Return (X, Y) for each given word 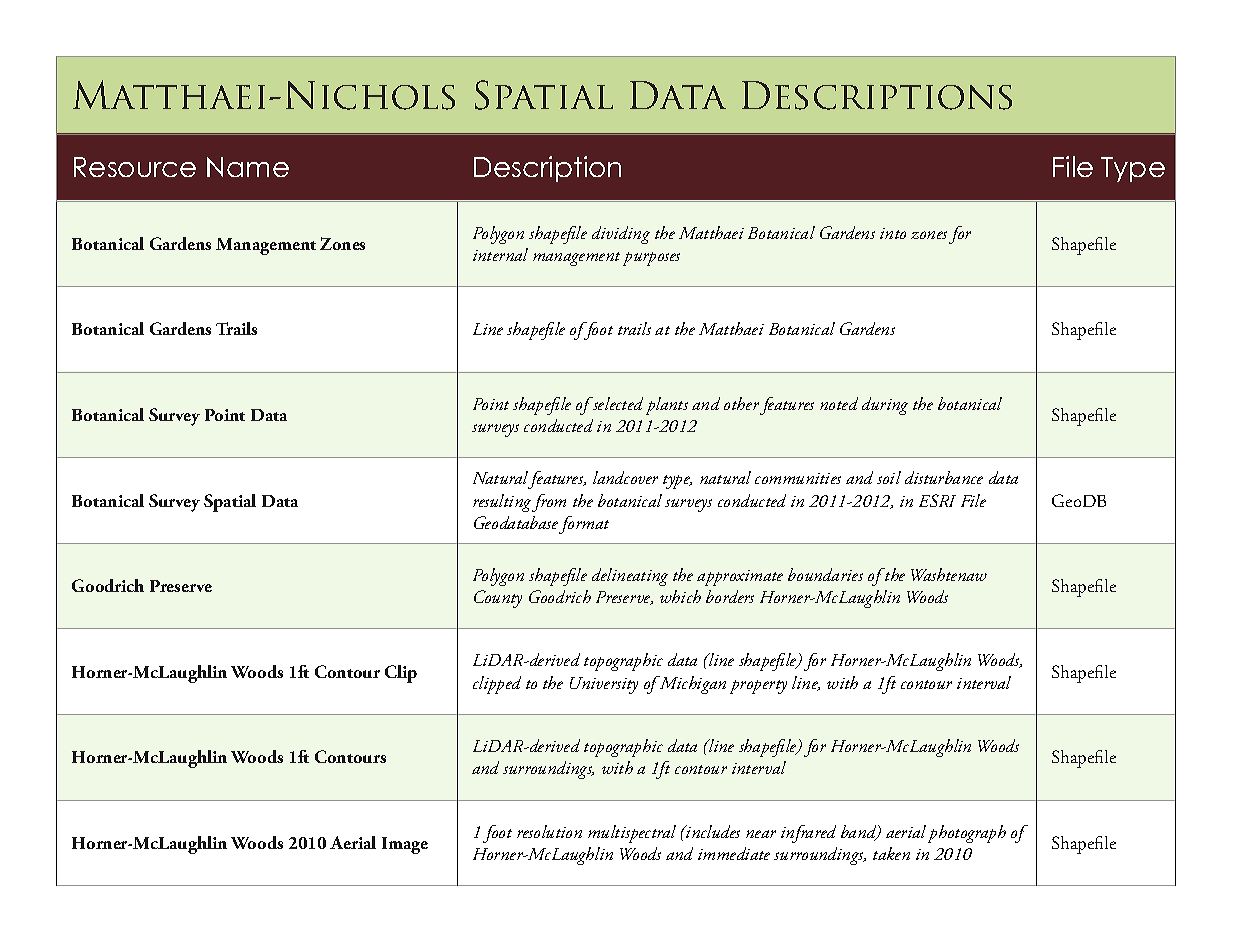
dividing (621, 235)
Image (405, 845)
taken (891, 853)
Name (248, 167)
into (893, 233)
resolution (549, 831)
